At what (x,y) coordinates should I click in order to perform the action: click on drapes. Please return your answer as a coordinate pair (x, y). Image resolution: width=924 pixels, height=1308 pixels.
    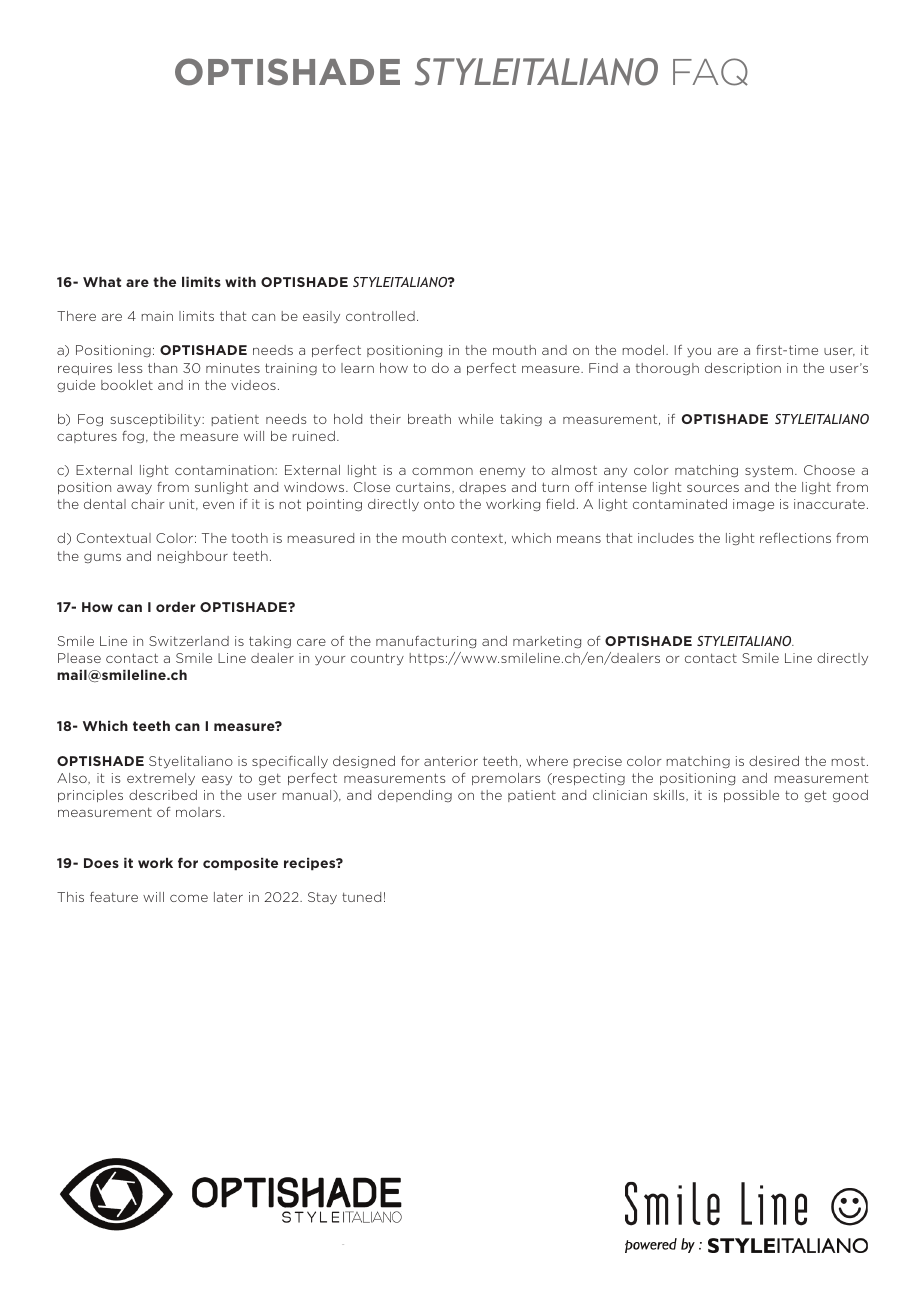
    Looking at the image, I should click on (482, 488).
